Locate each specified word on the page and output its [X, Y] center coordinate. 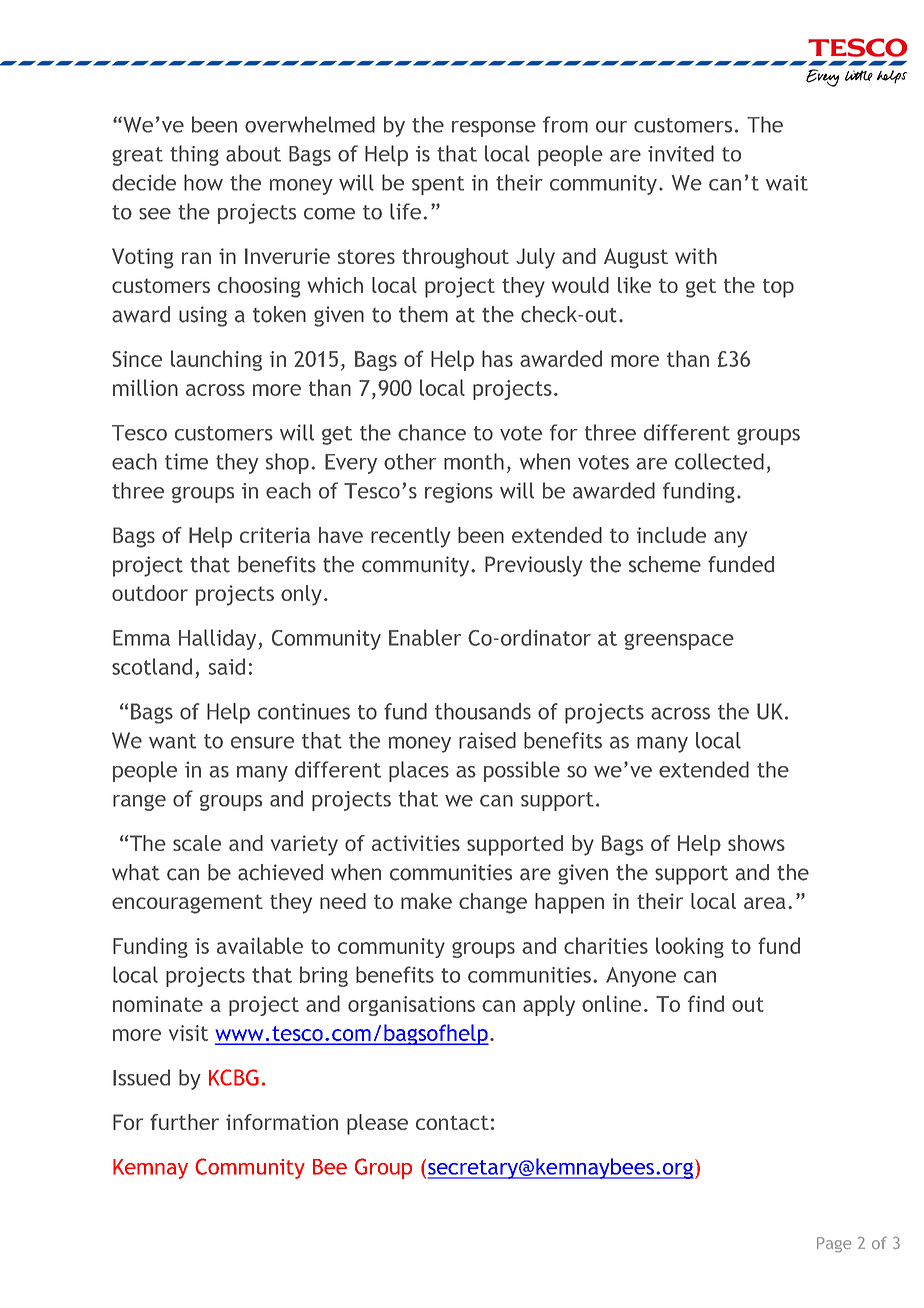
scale [197, 843]
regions [459, 493]
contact [452, 1122]
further [184, 1122]
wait [787, 183]
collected [719, 461]
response [494, 129]
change [493, 903]
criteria [275, 535]
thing [194, 155]
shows [756, 843]
